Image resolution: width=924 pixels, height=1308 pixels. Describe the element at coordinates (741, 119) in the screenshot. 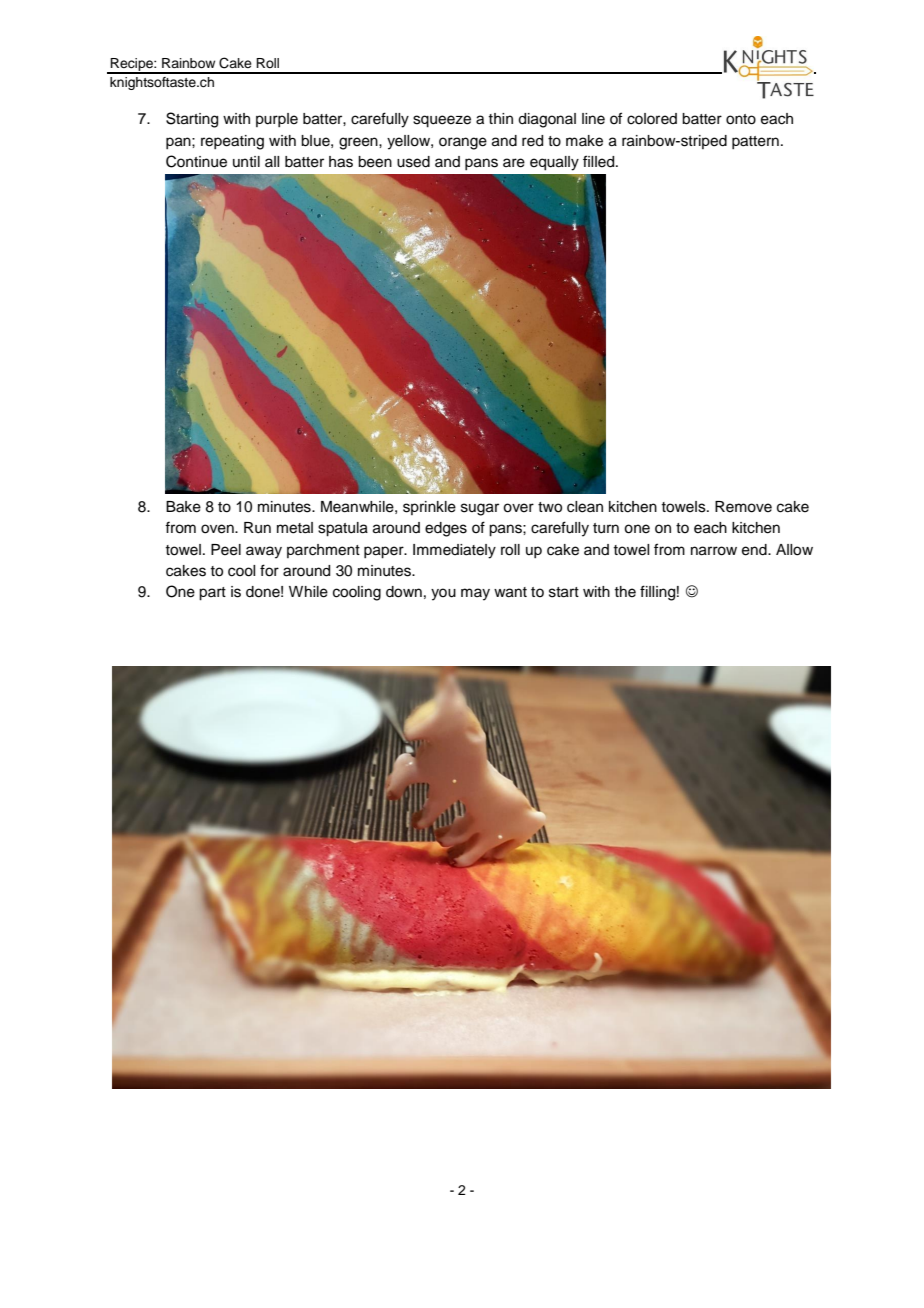

I see `onto` at that location.
